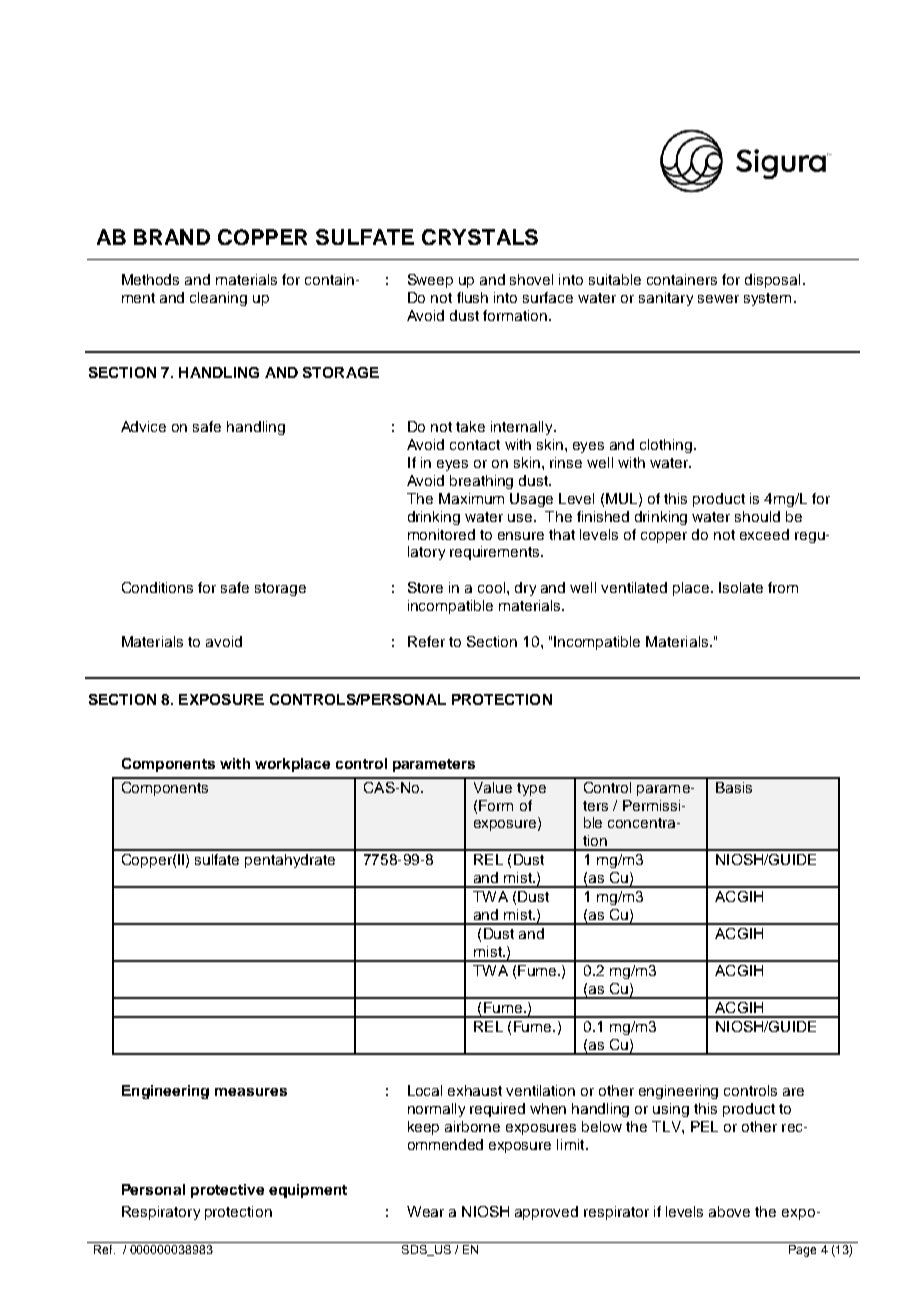  What do you see at coordinates (143, 426) in the screenshot?
I see `Advice` at bounding box center [143, 426].
